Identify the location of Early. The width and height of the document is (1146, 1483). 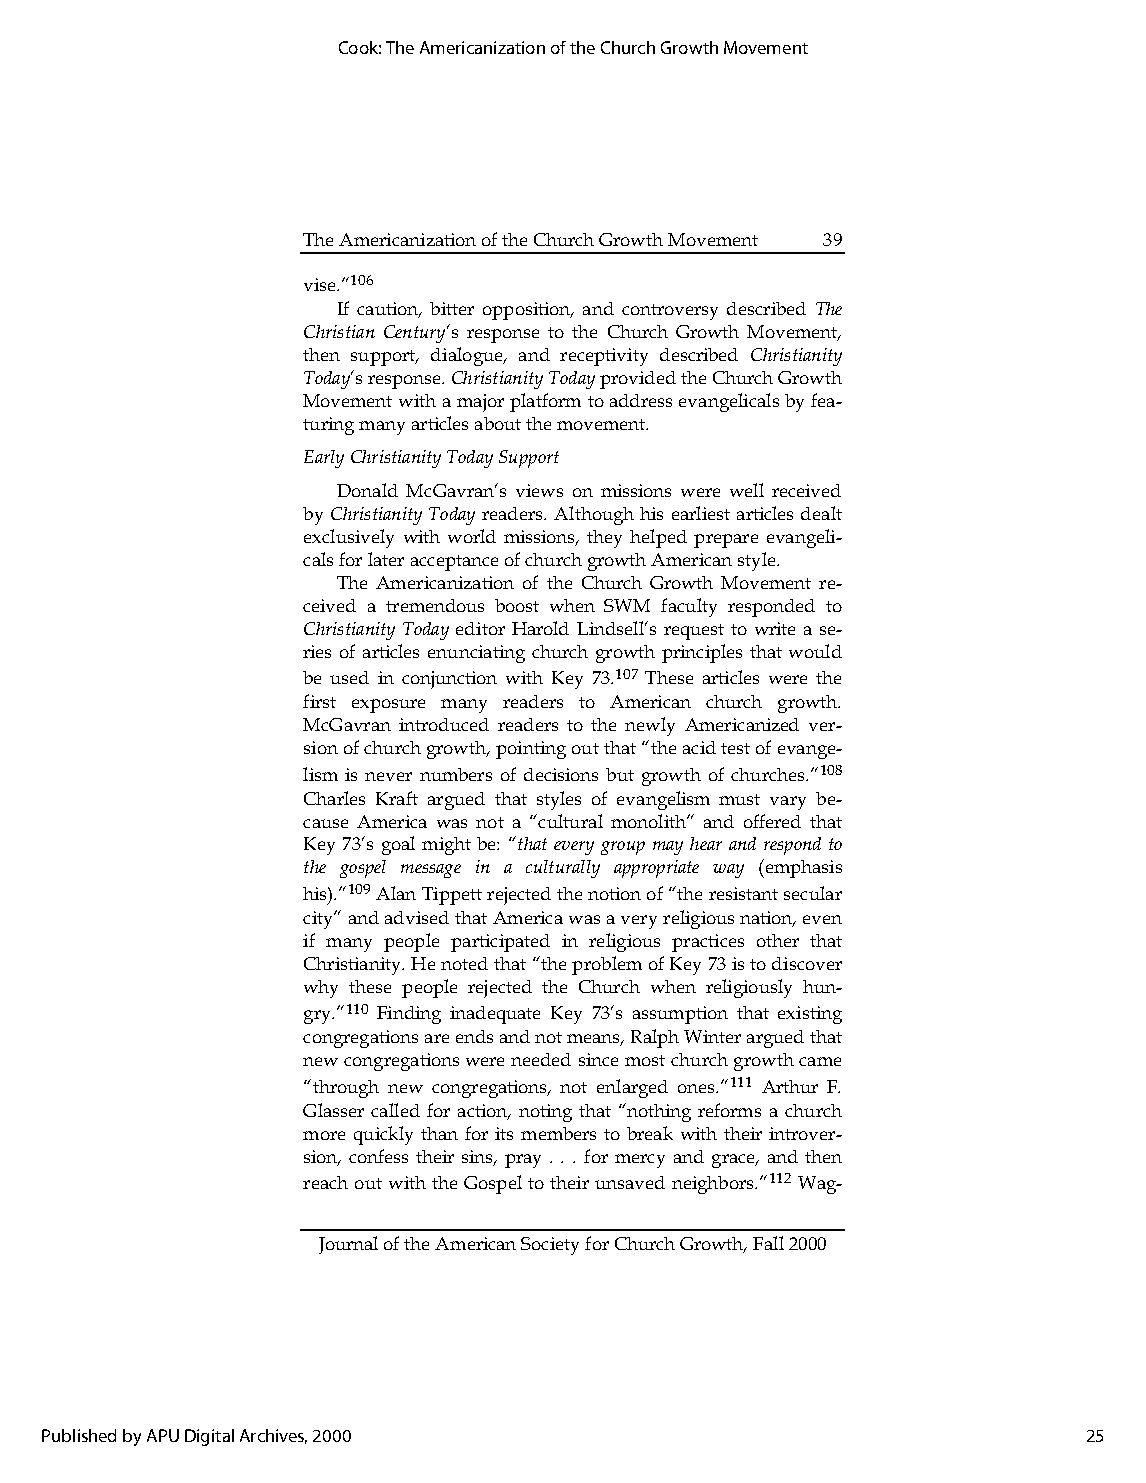
(324, 459).
